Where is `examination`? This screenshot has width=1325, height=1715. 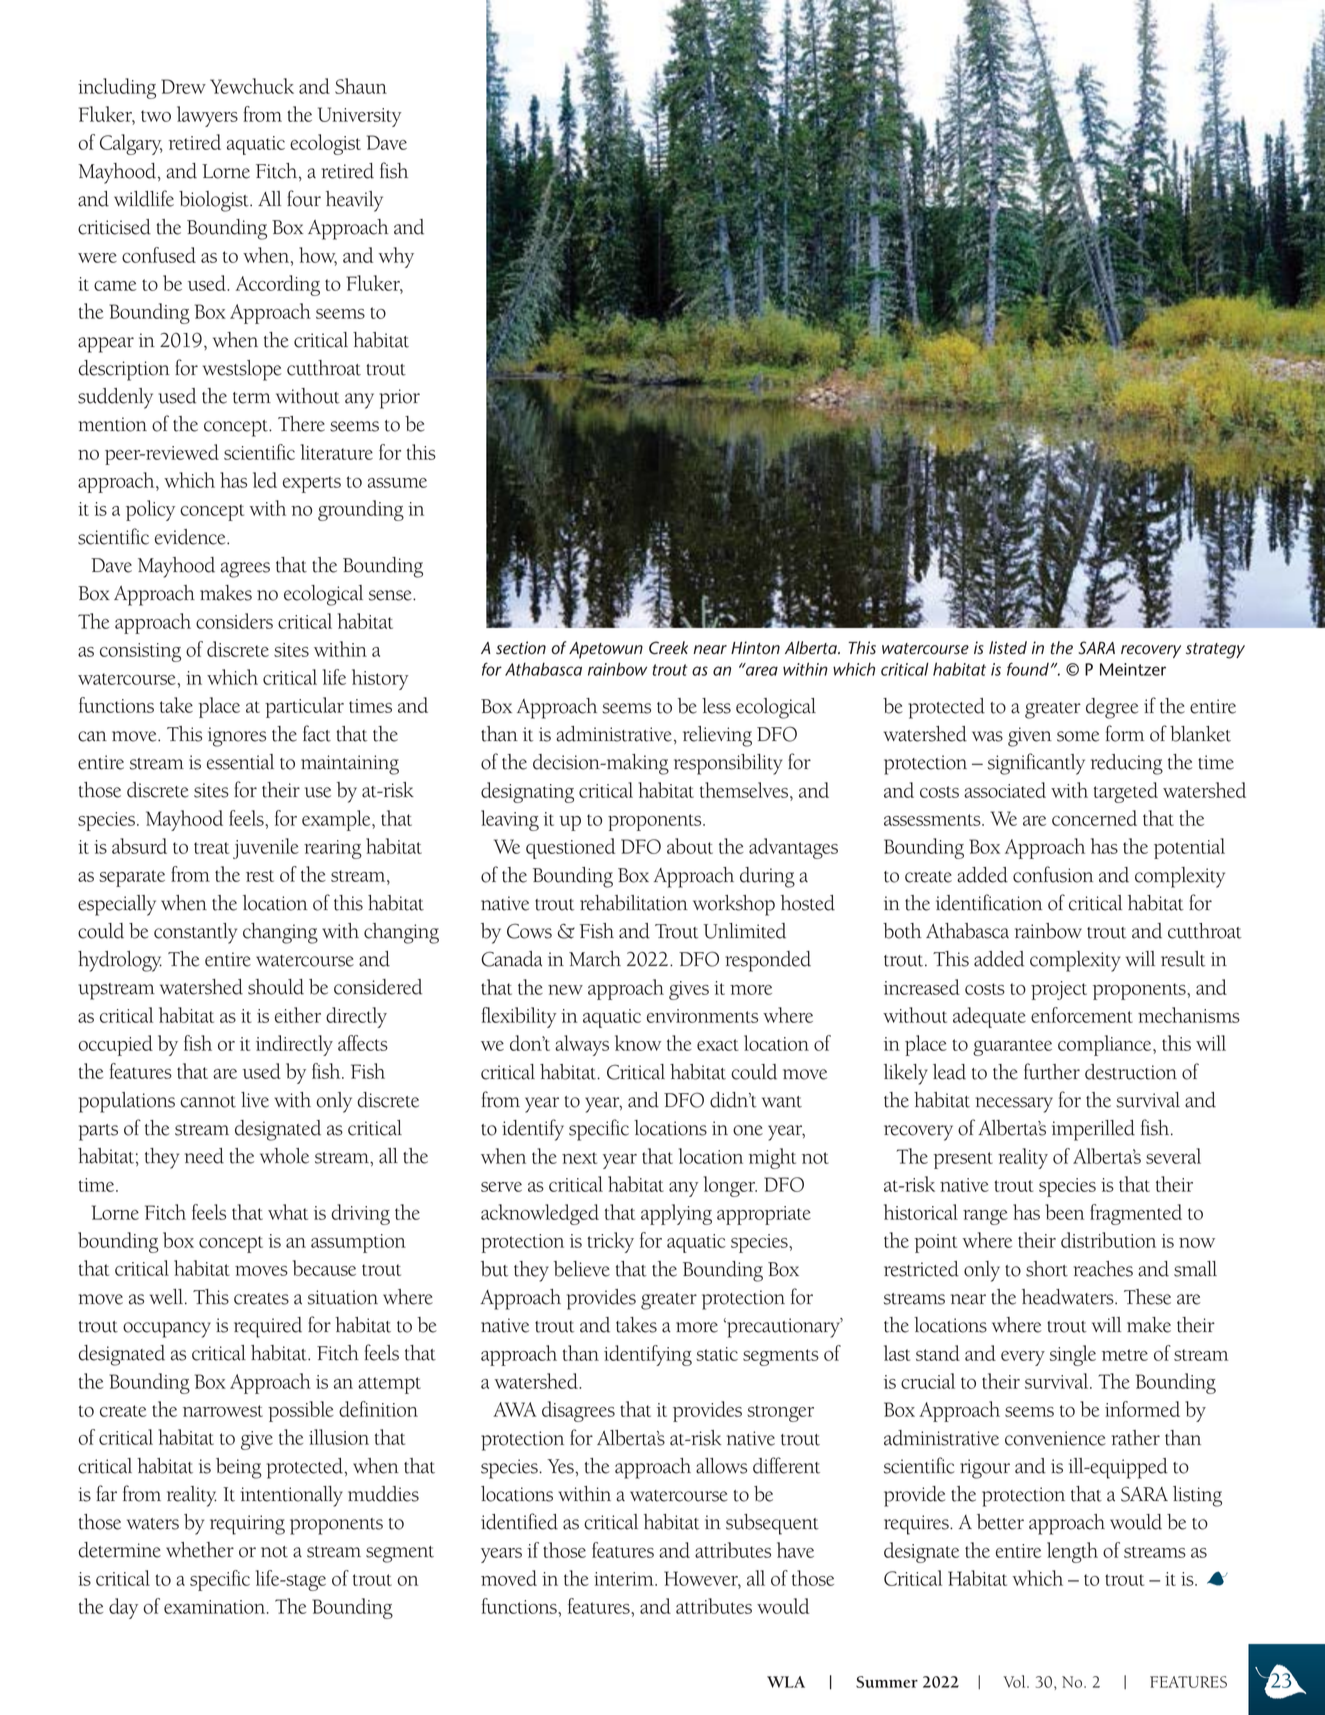
examination is located at coordinates (216, 1607).
